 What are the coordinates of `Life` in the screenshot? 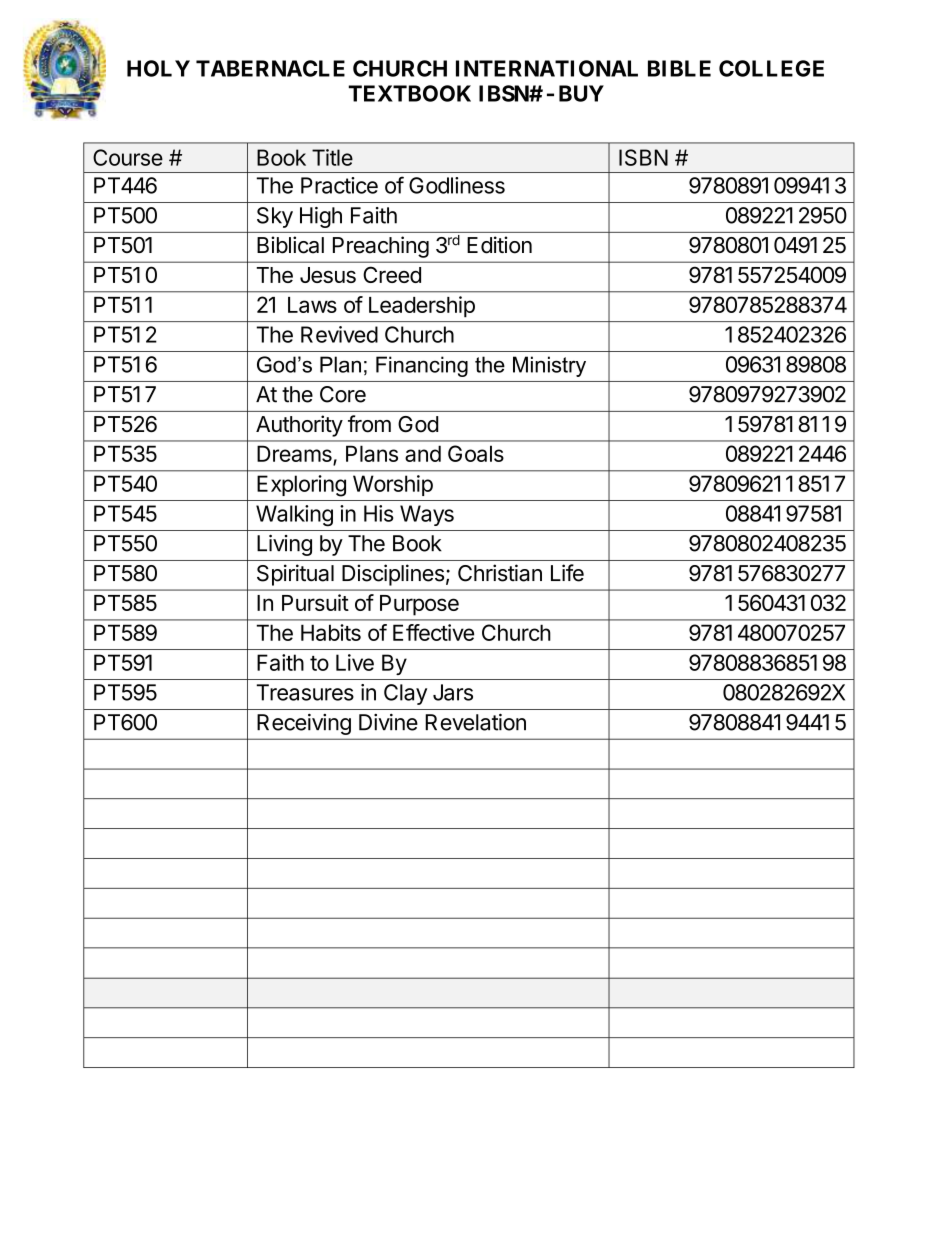 It's located at (567, 573).
